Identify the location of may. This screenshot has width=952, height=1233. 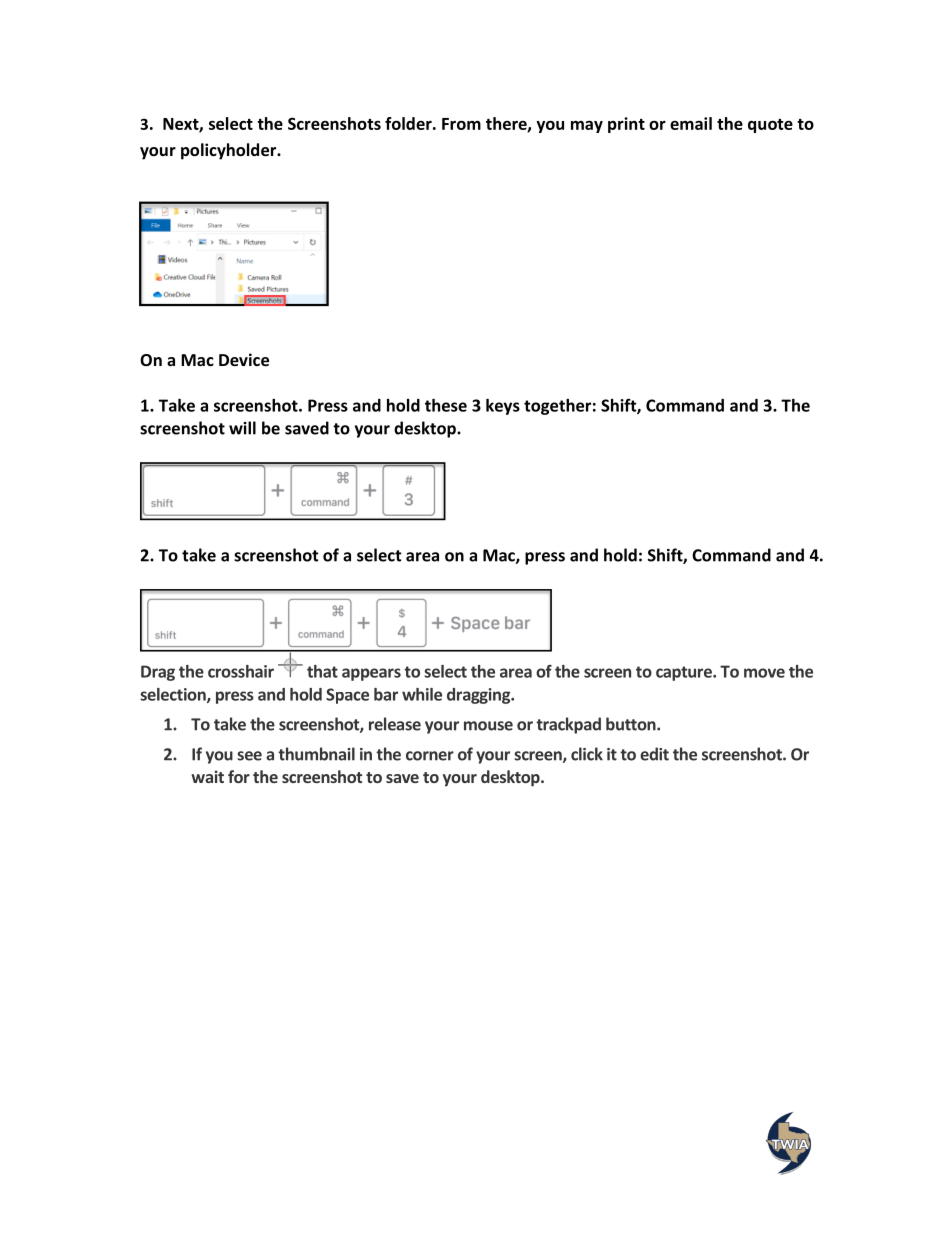
(587, 126).
